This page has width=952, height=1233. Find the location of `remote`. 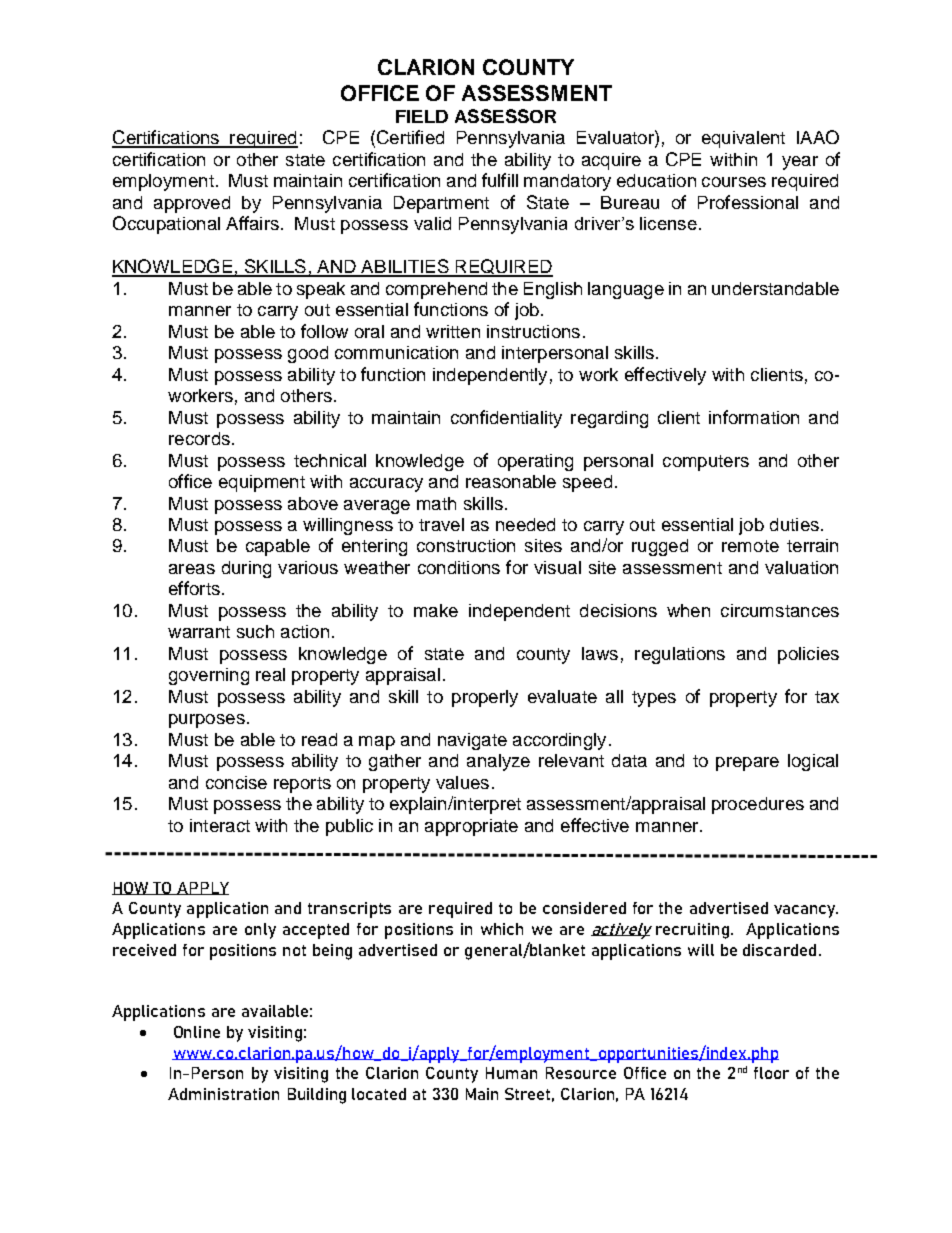

remote is located at coordinates (750, 546).
